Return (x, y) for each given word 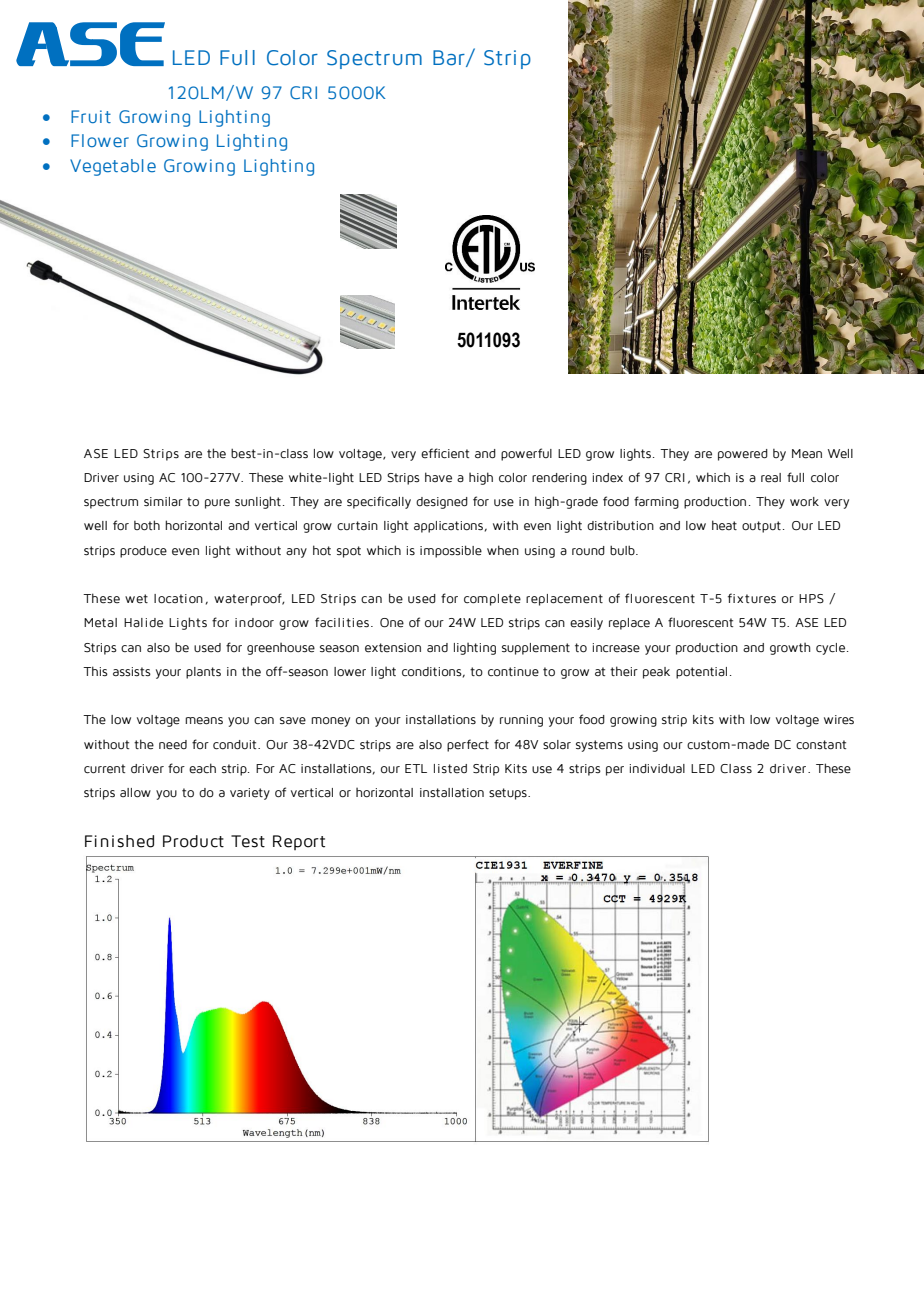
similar (163, 502)
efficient (445, 453)
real (771, 478)
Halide (143, 623)
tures (760, 599)
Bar (450, 58)
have (438, 477)
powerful (526, 454)
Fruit (91, 116)
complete (492, 600)
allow (135, 793)
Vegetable (113, 167)
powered (743, 455)
